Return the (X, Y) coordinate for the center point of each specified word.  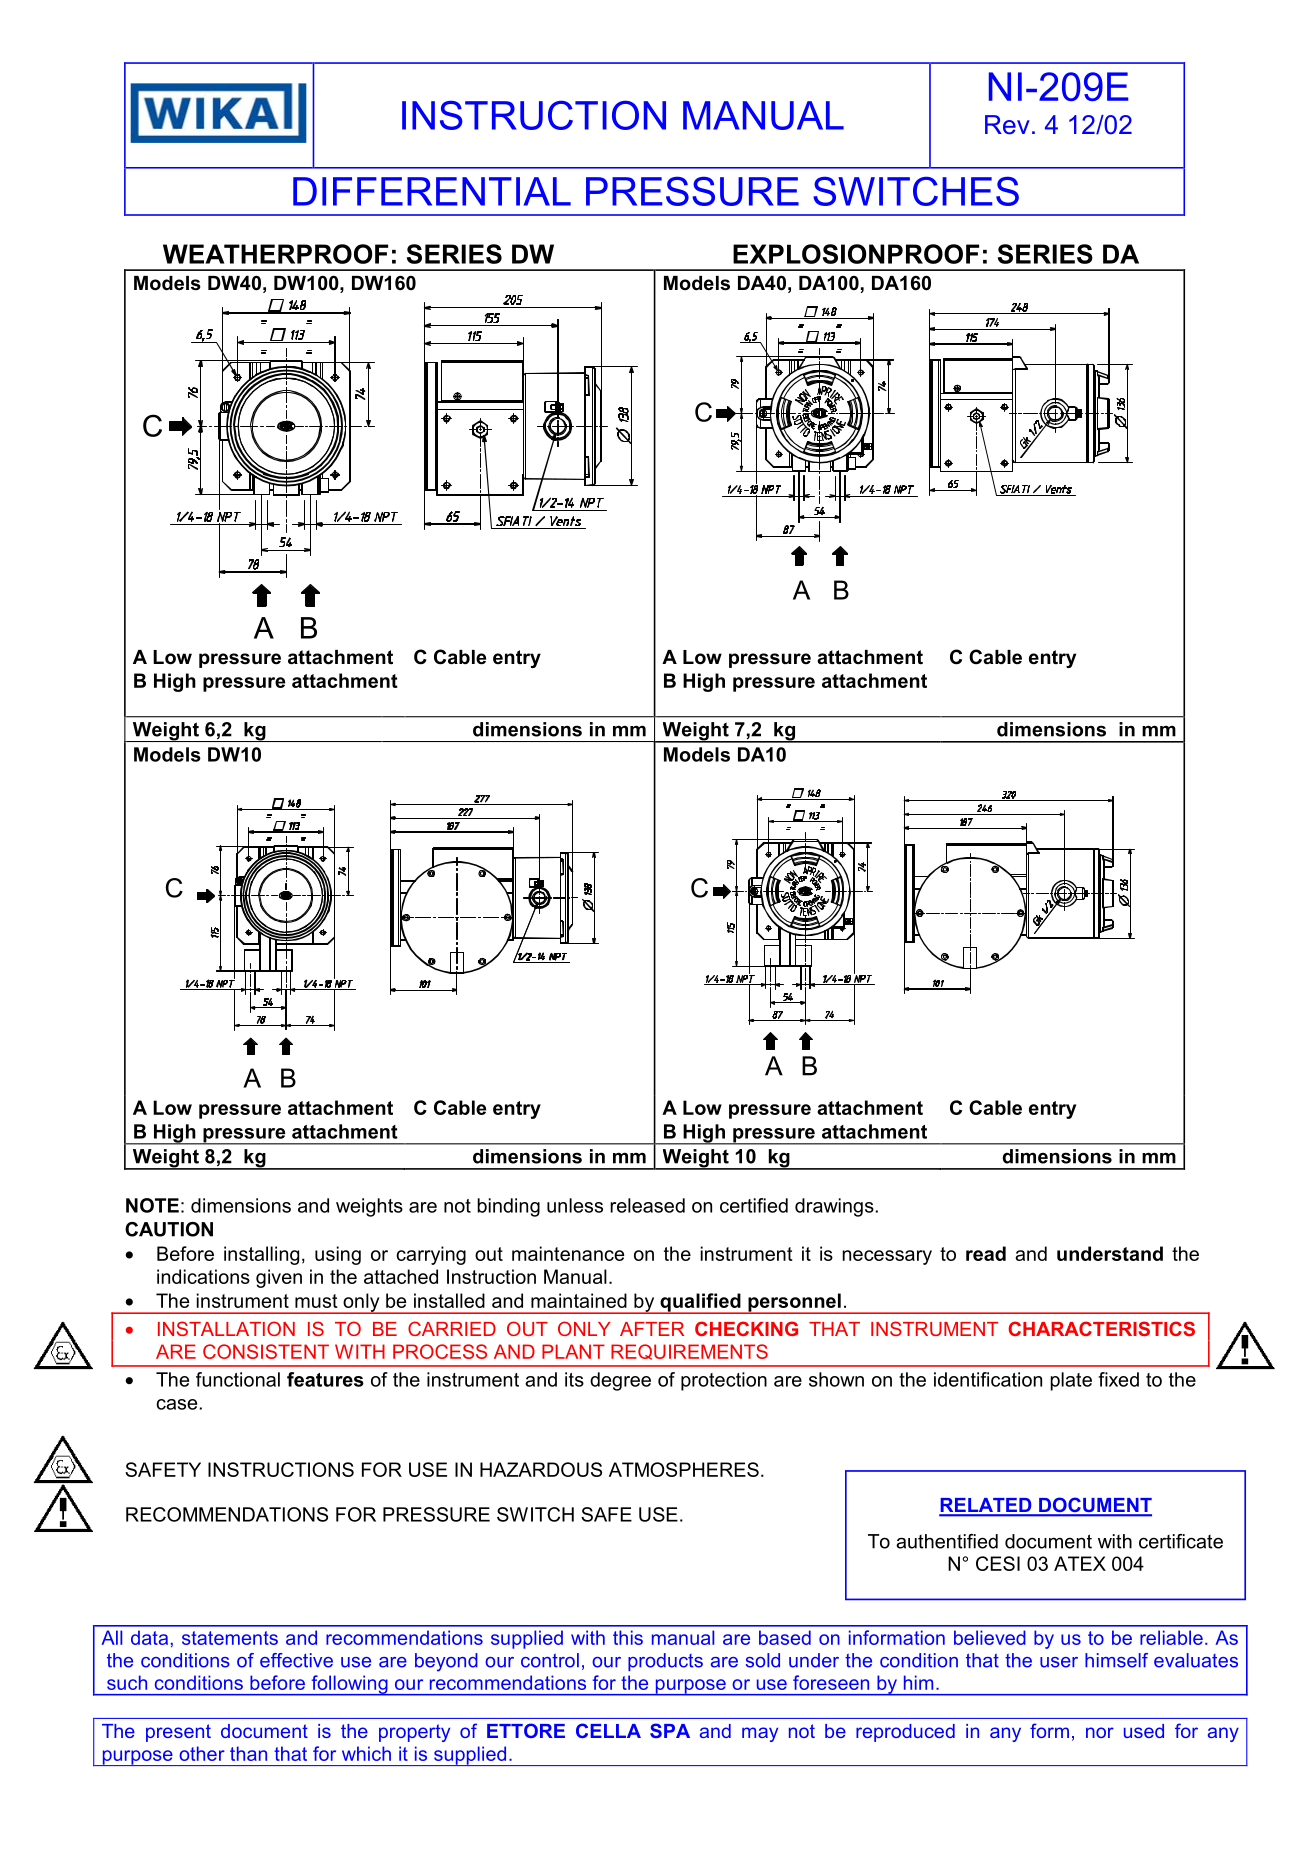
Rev (1007, 125)
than (248, 1753)
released (647, 1205)
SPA (670, 1730)
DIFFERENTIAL (432, 191)
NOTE (152, 1205)
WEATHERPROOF (275, 254)
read (986, 1253)
